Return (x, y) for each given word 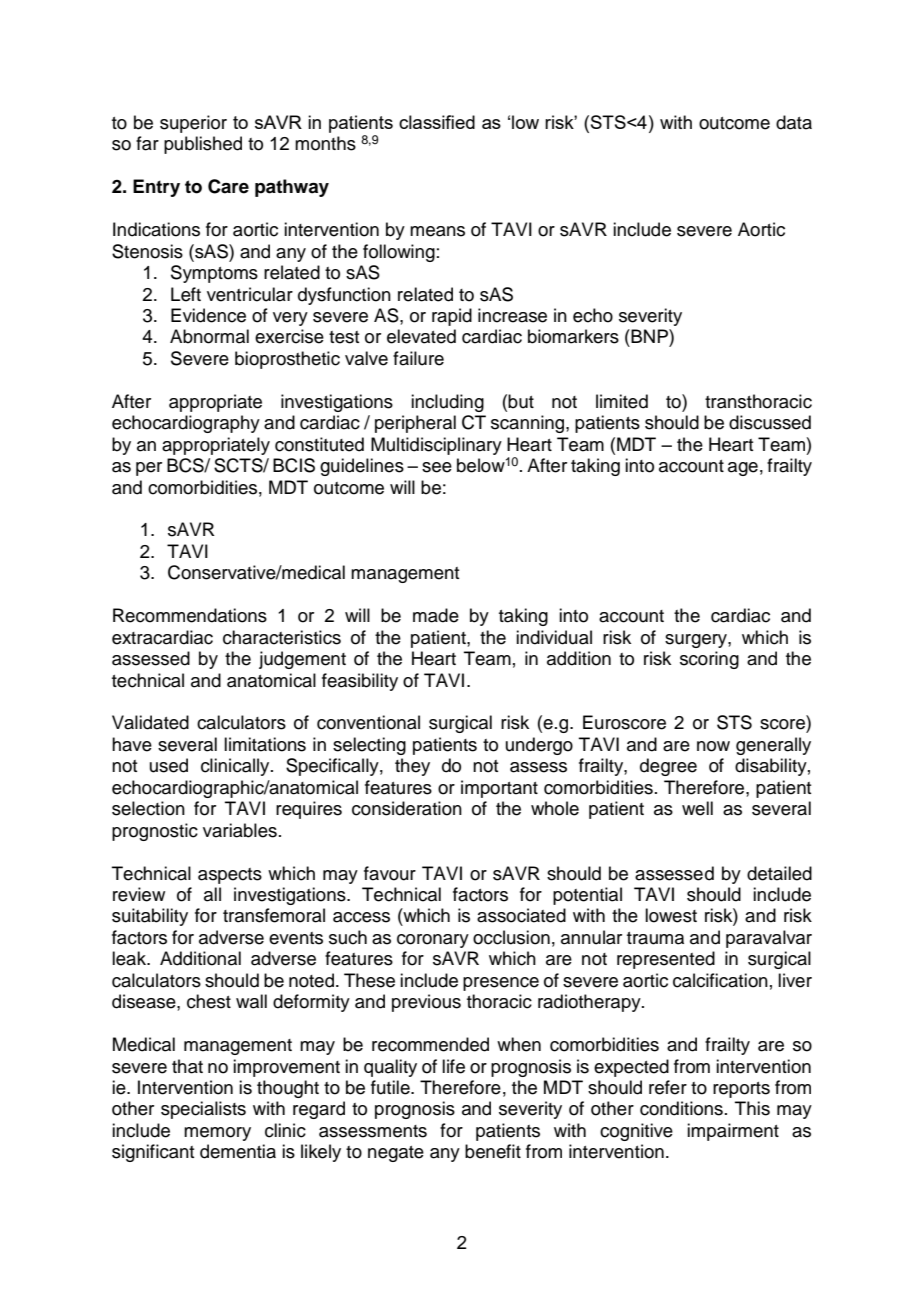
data (794, 122)
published (203, 145)
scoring (709, 660)
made (436, 615)
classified (437, 122)
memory (217, 1134)
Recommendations (190, 615)
